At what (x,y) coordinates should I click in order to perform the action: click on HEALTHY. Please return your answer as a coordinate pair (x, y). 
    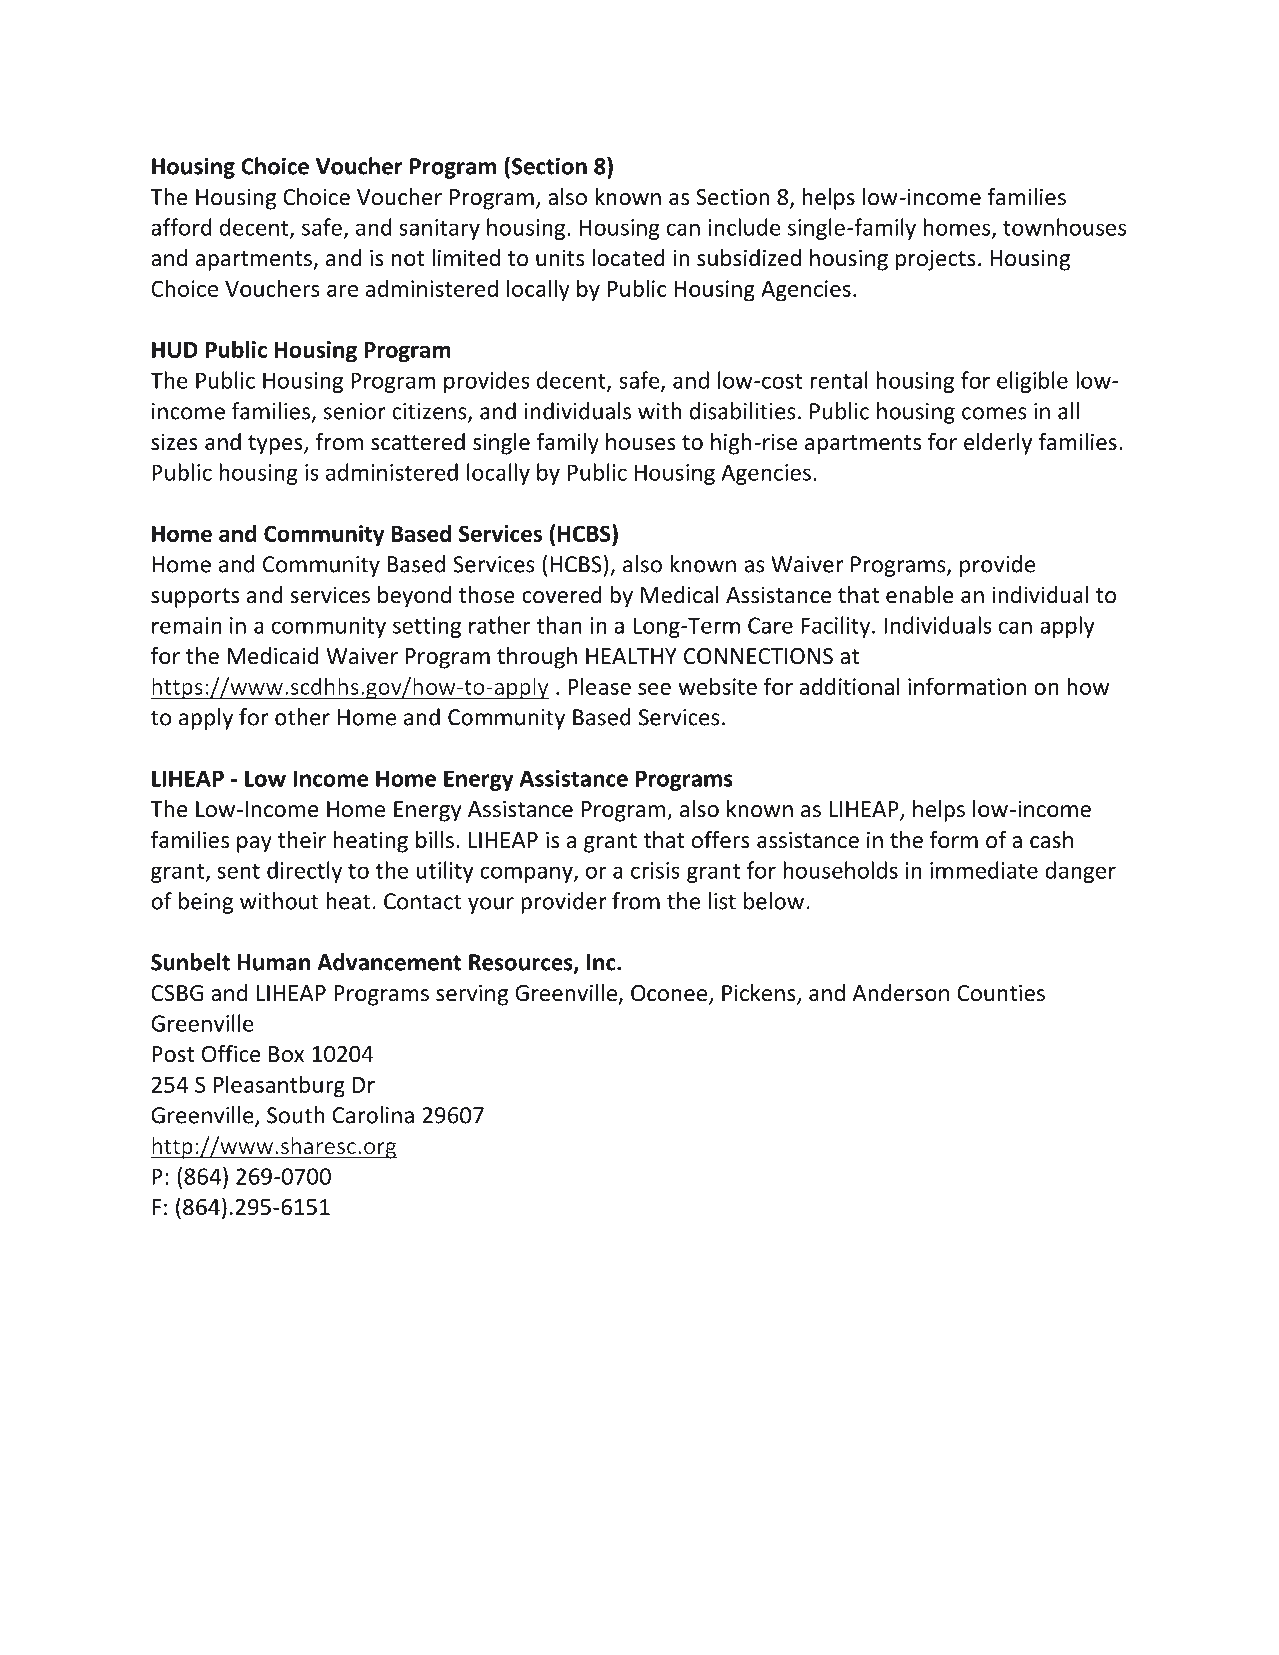
    Looking at the image, I should click on (631, 656).
